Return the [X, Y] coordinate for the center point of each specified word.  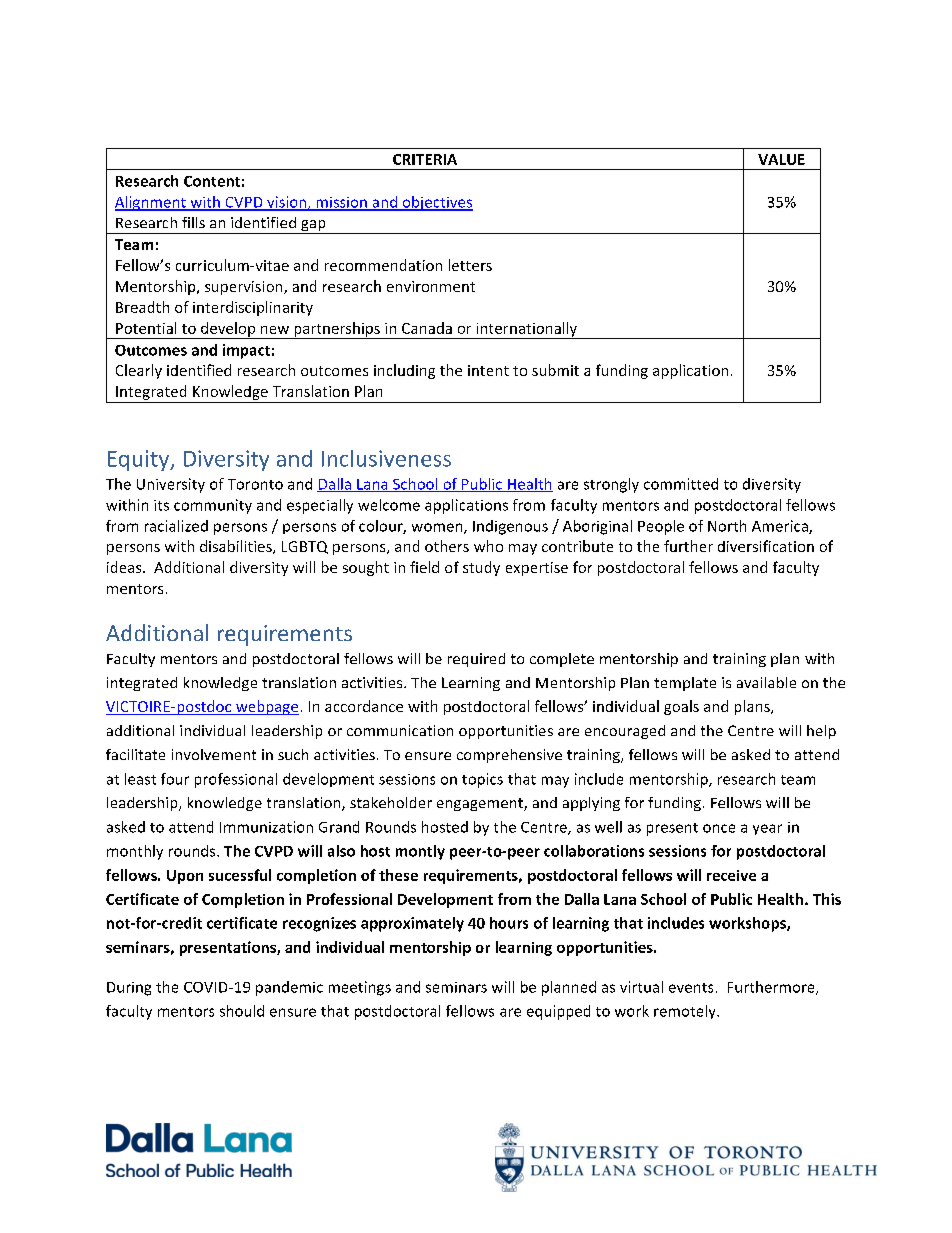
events [691, 988]
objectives [436, 203]
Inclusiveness [386, 458]
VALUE [781, 159]
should [242, 1011]
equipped [558, 1012]
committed [681, 484]
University [171, 485]
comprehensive [509, 756]
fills [193, 222]
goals [681, 707]
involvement [214, 754]
